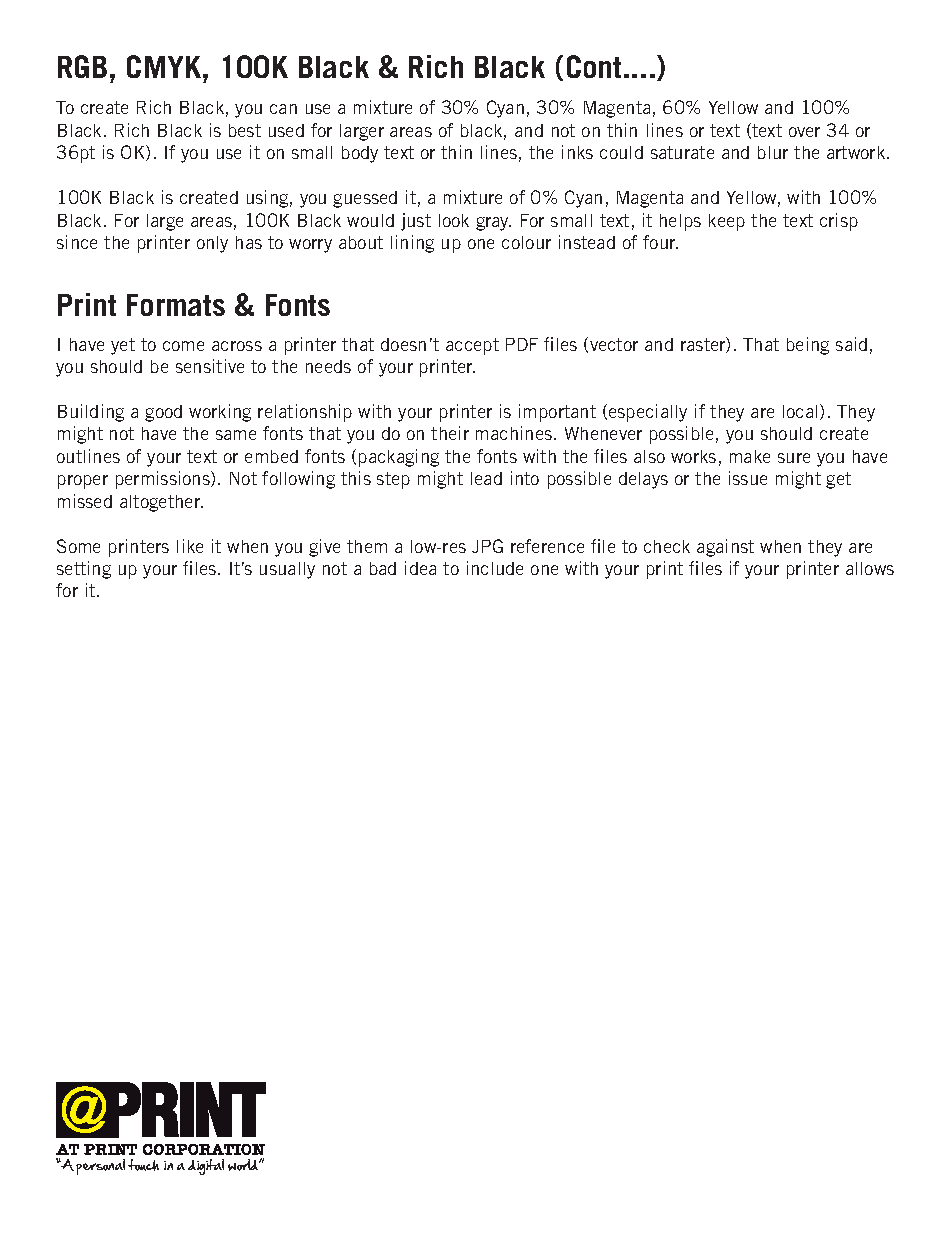 The image size is (952, 1233). I want to click on idea, so click(420, 568).
